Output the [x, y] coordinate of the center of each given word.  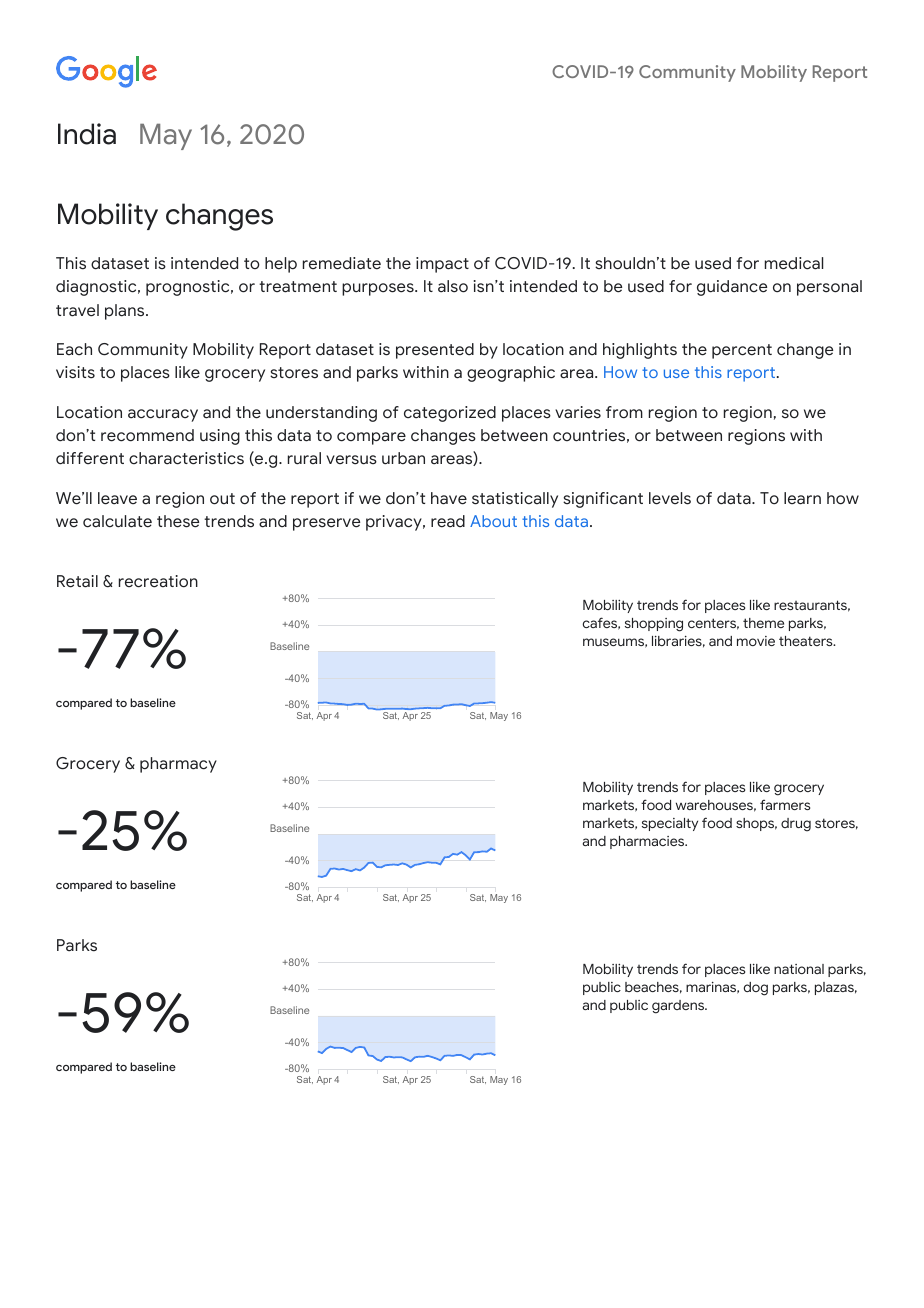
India [87, 134]
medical [794, 263]
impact [442, 265]
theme [763, 623]
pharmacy [178, 765]
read [448, 521]
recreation [158, 581]
